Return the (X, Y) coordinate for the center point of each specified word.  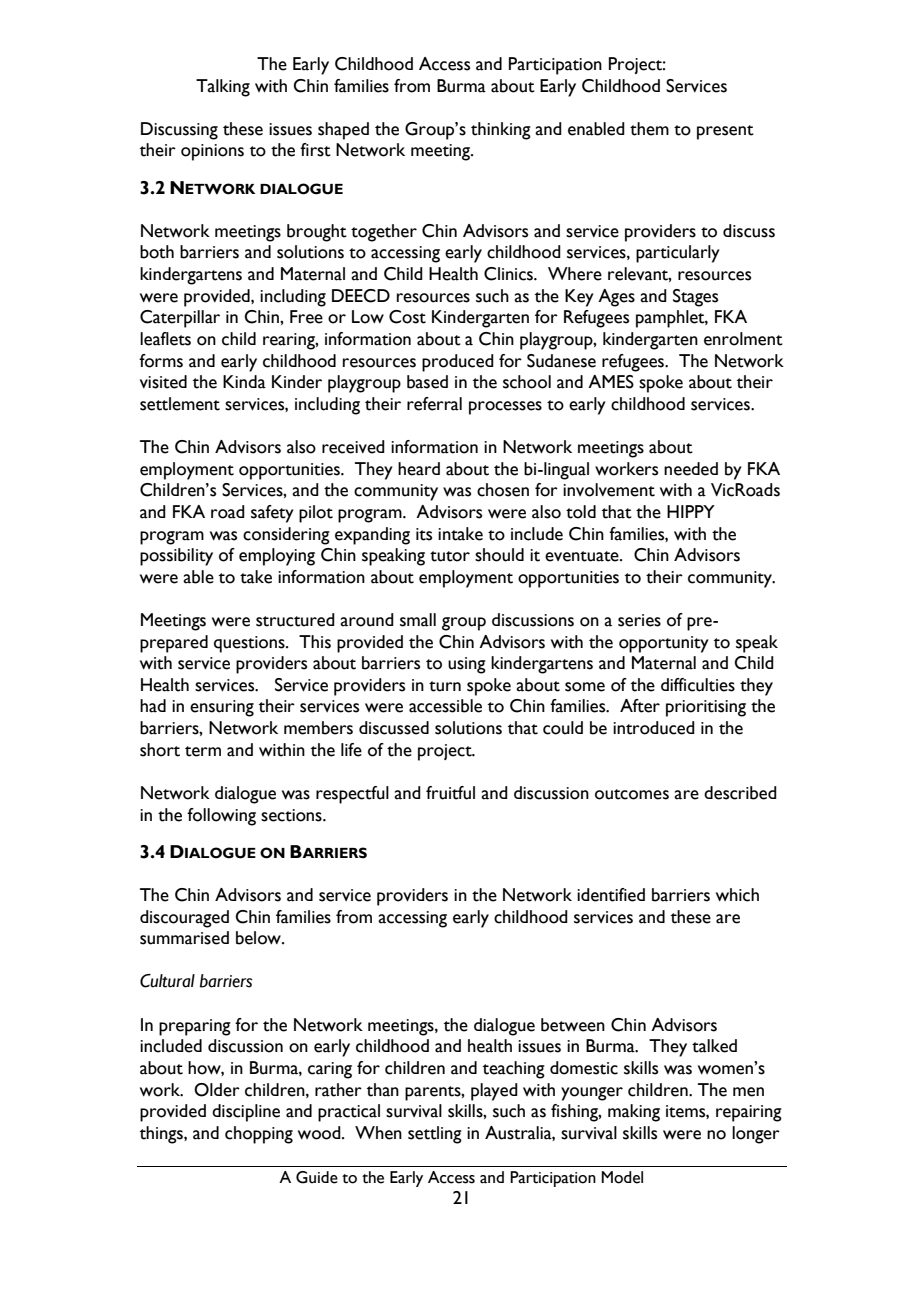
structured (295, 620)
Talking (223, 88)
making (634, 1113)
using (467, 665)
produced (458, 363)
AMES (611, 382)
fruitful (450, 793)
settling (435, 1135)
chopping (259, 1135)
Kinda (244, 382)
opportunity (664, 644)
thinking (501, 131)
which (737, 895)
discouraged (184, 919)
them (649, 129)
